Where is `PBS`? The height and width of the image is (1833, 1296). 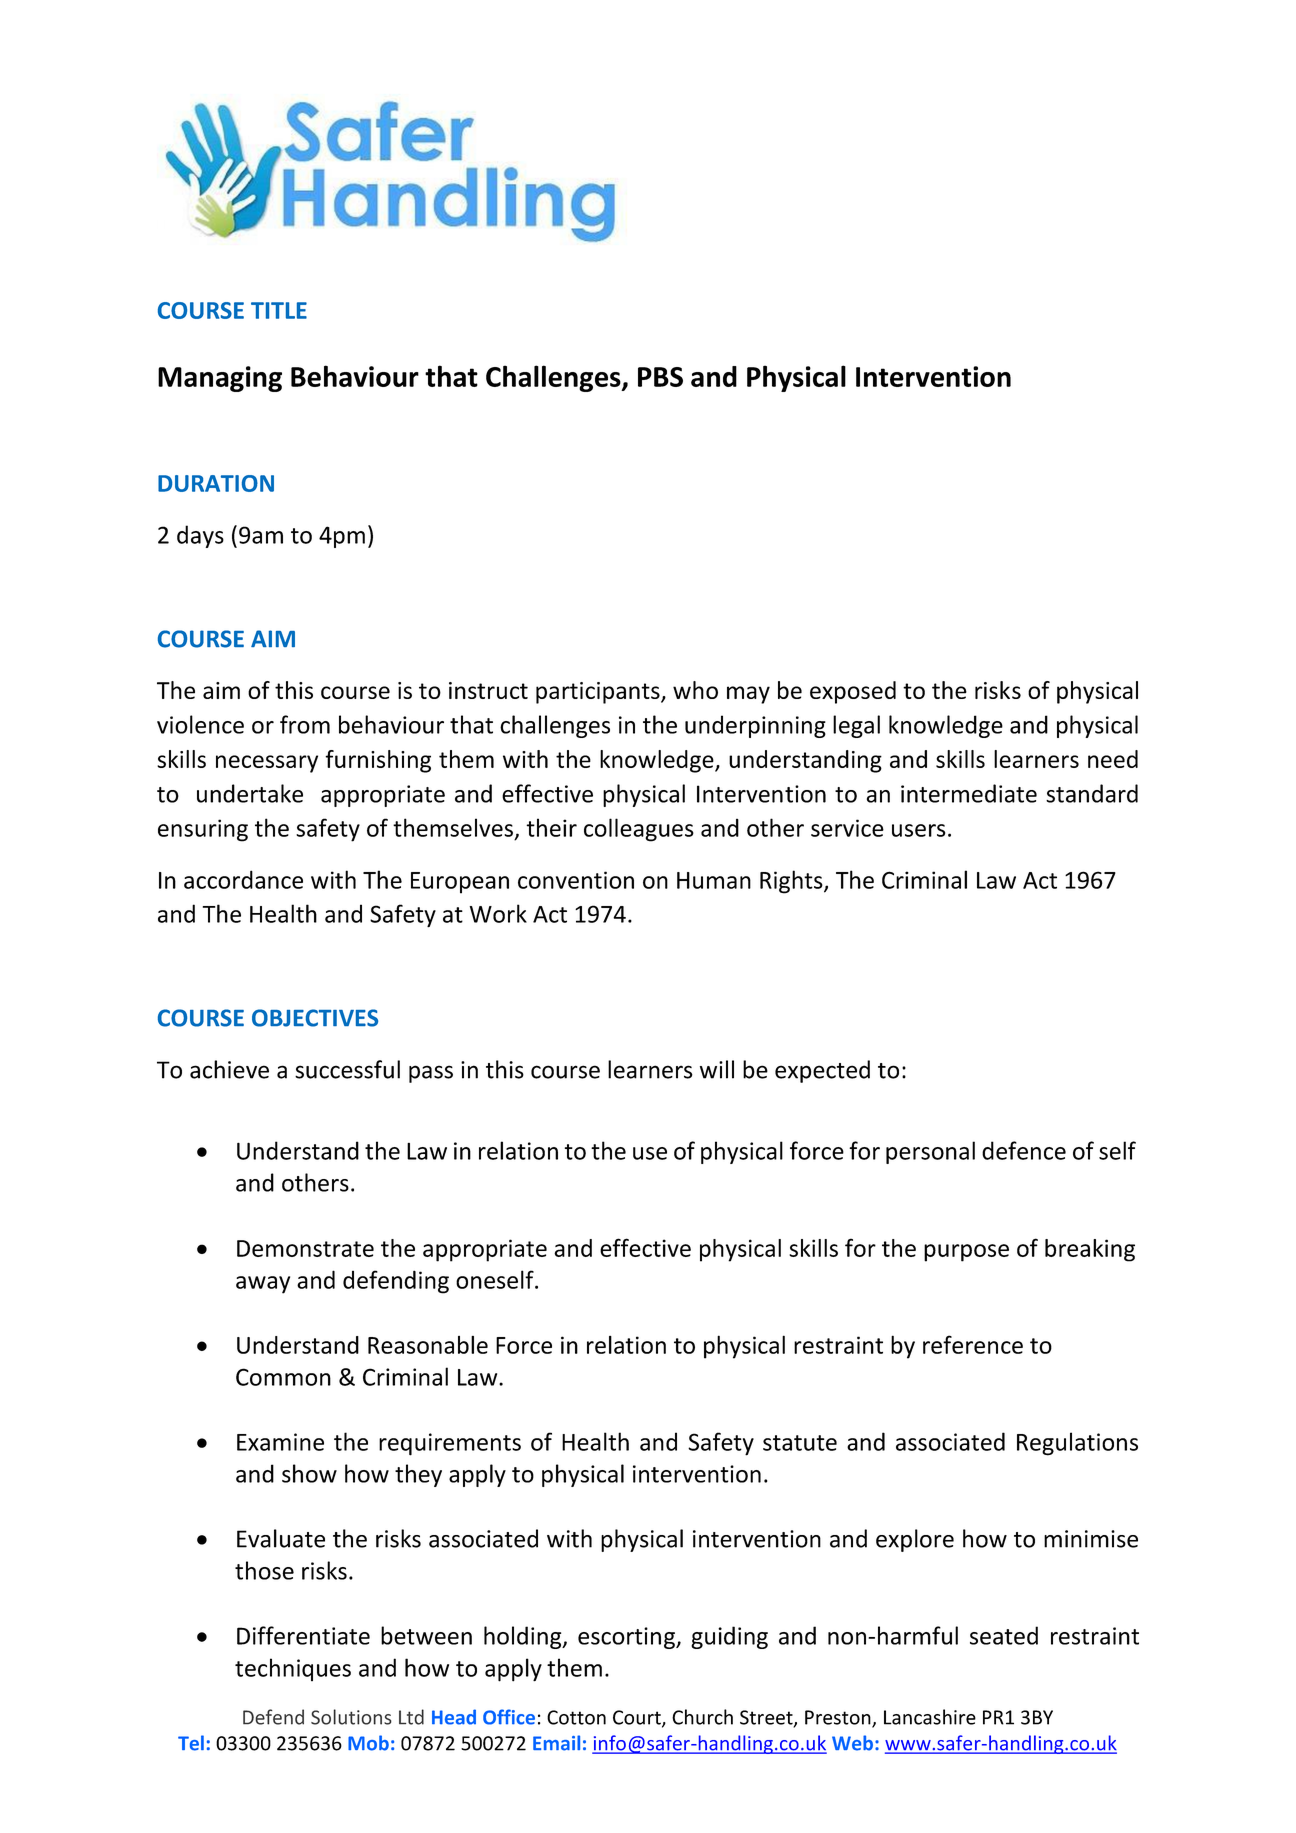 PBS is located at coordinates (660, 377).
